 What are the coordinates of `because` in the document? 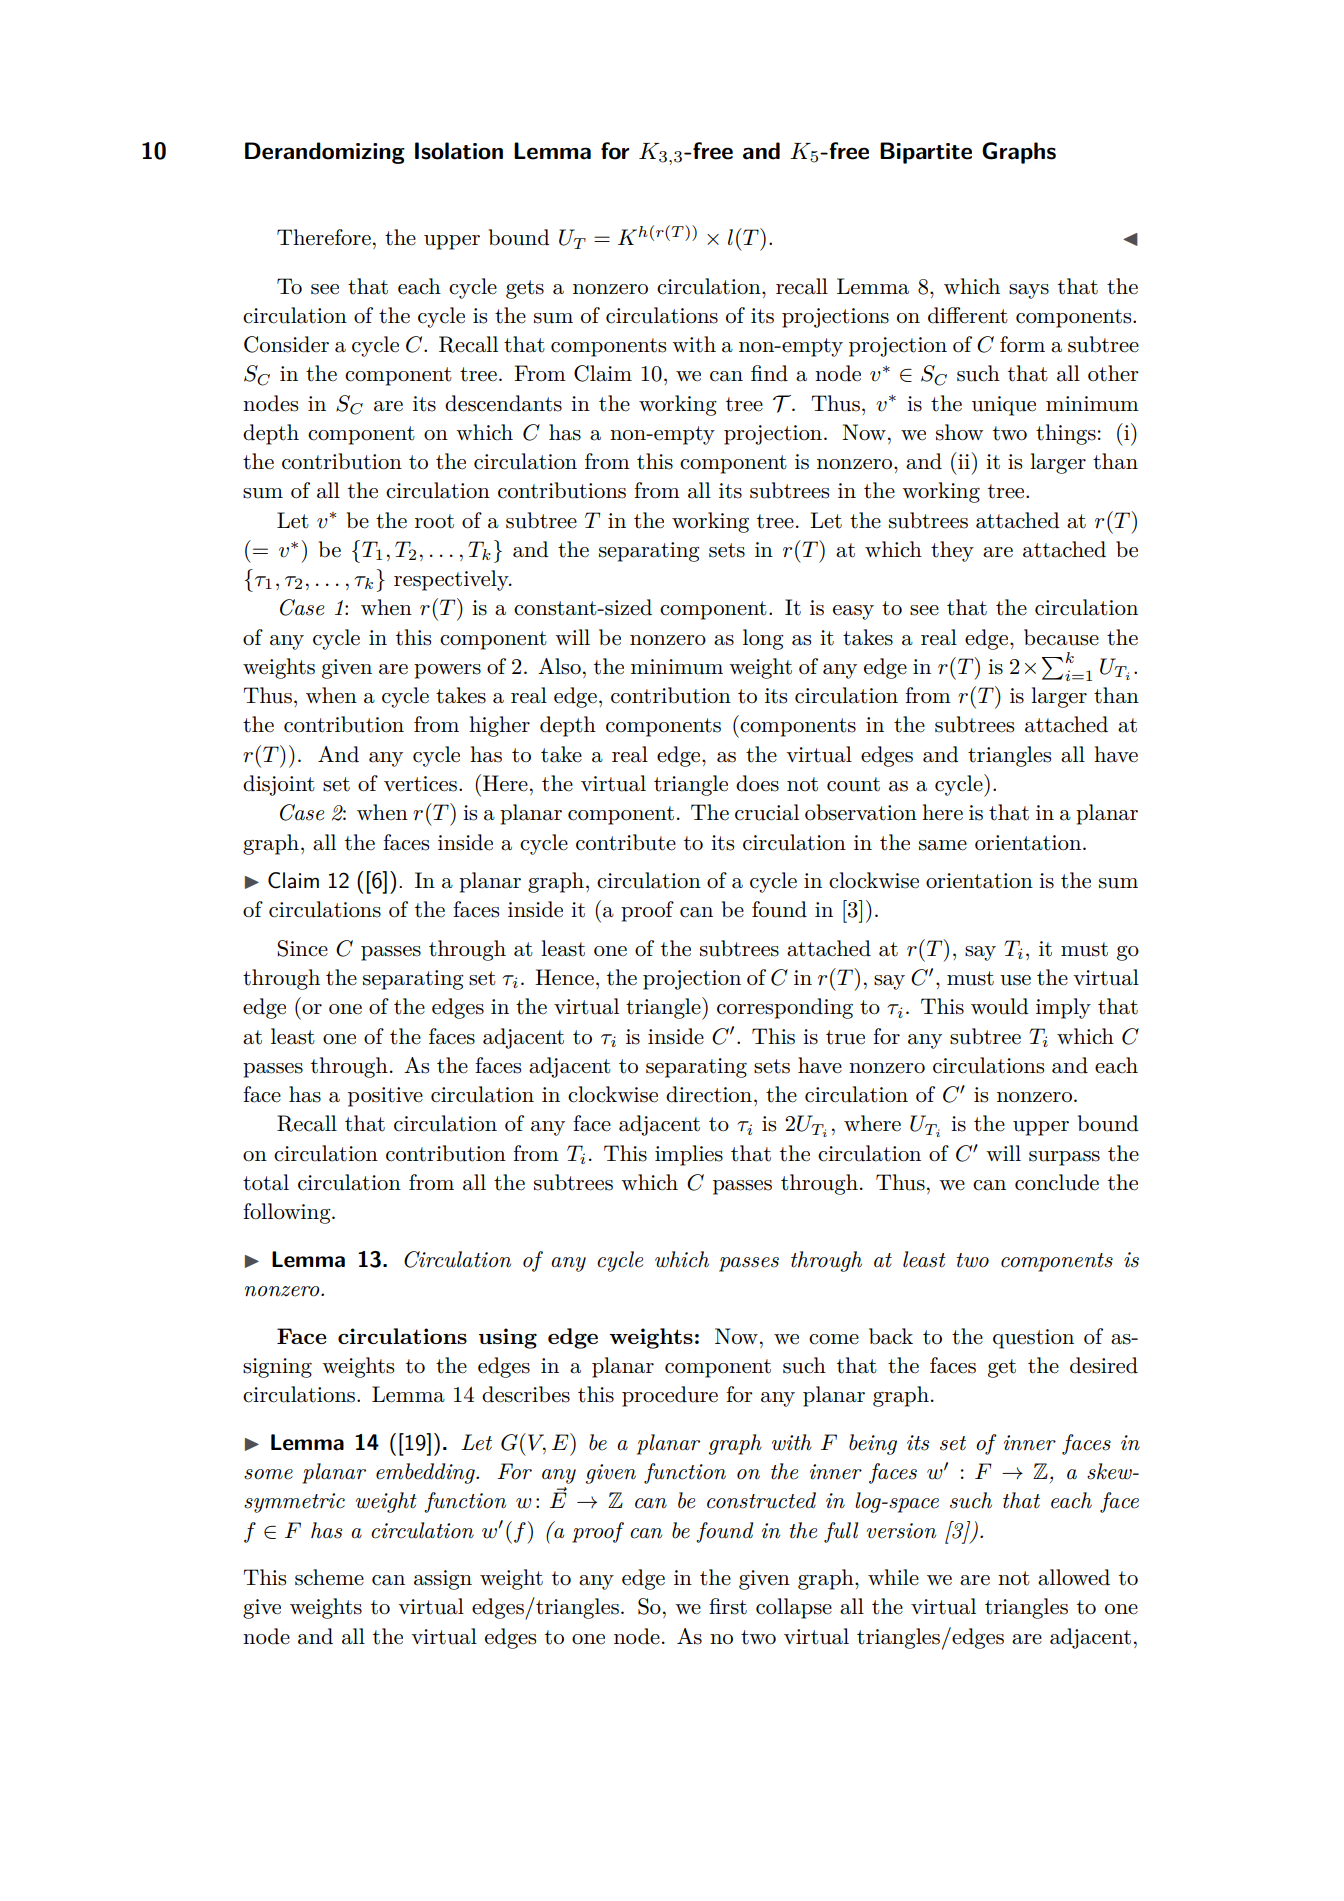 It's located at (1061, 637).
